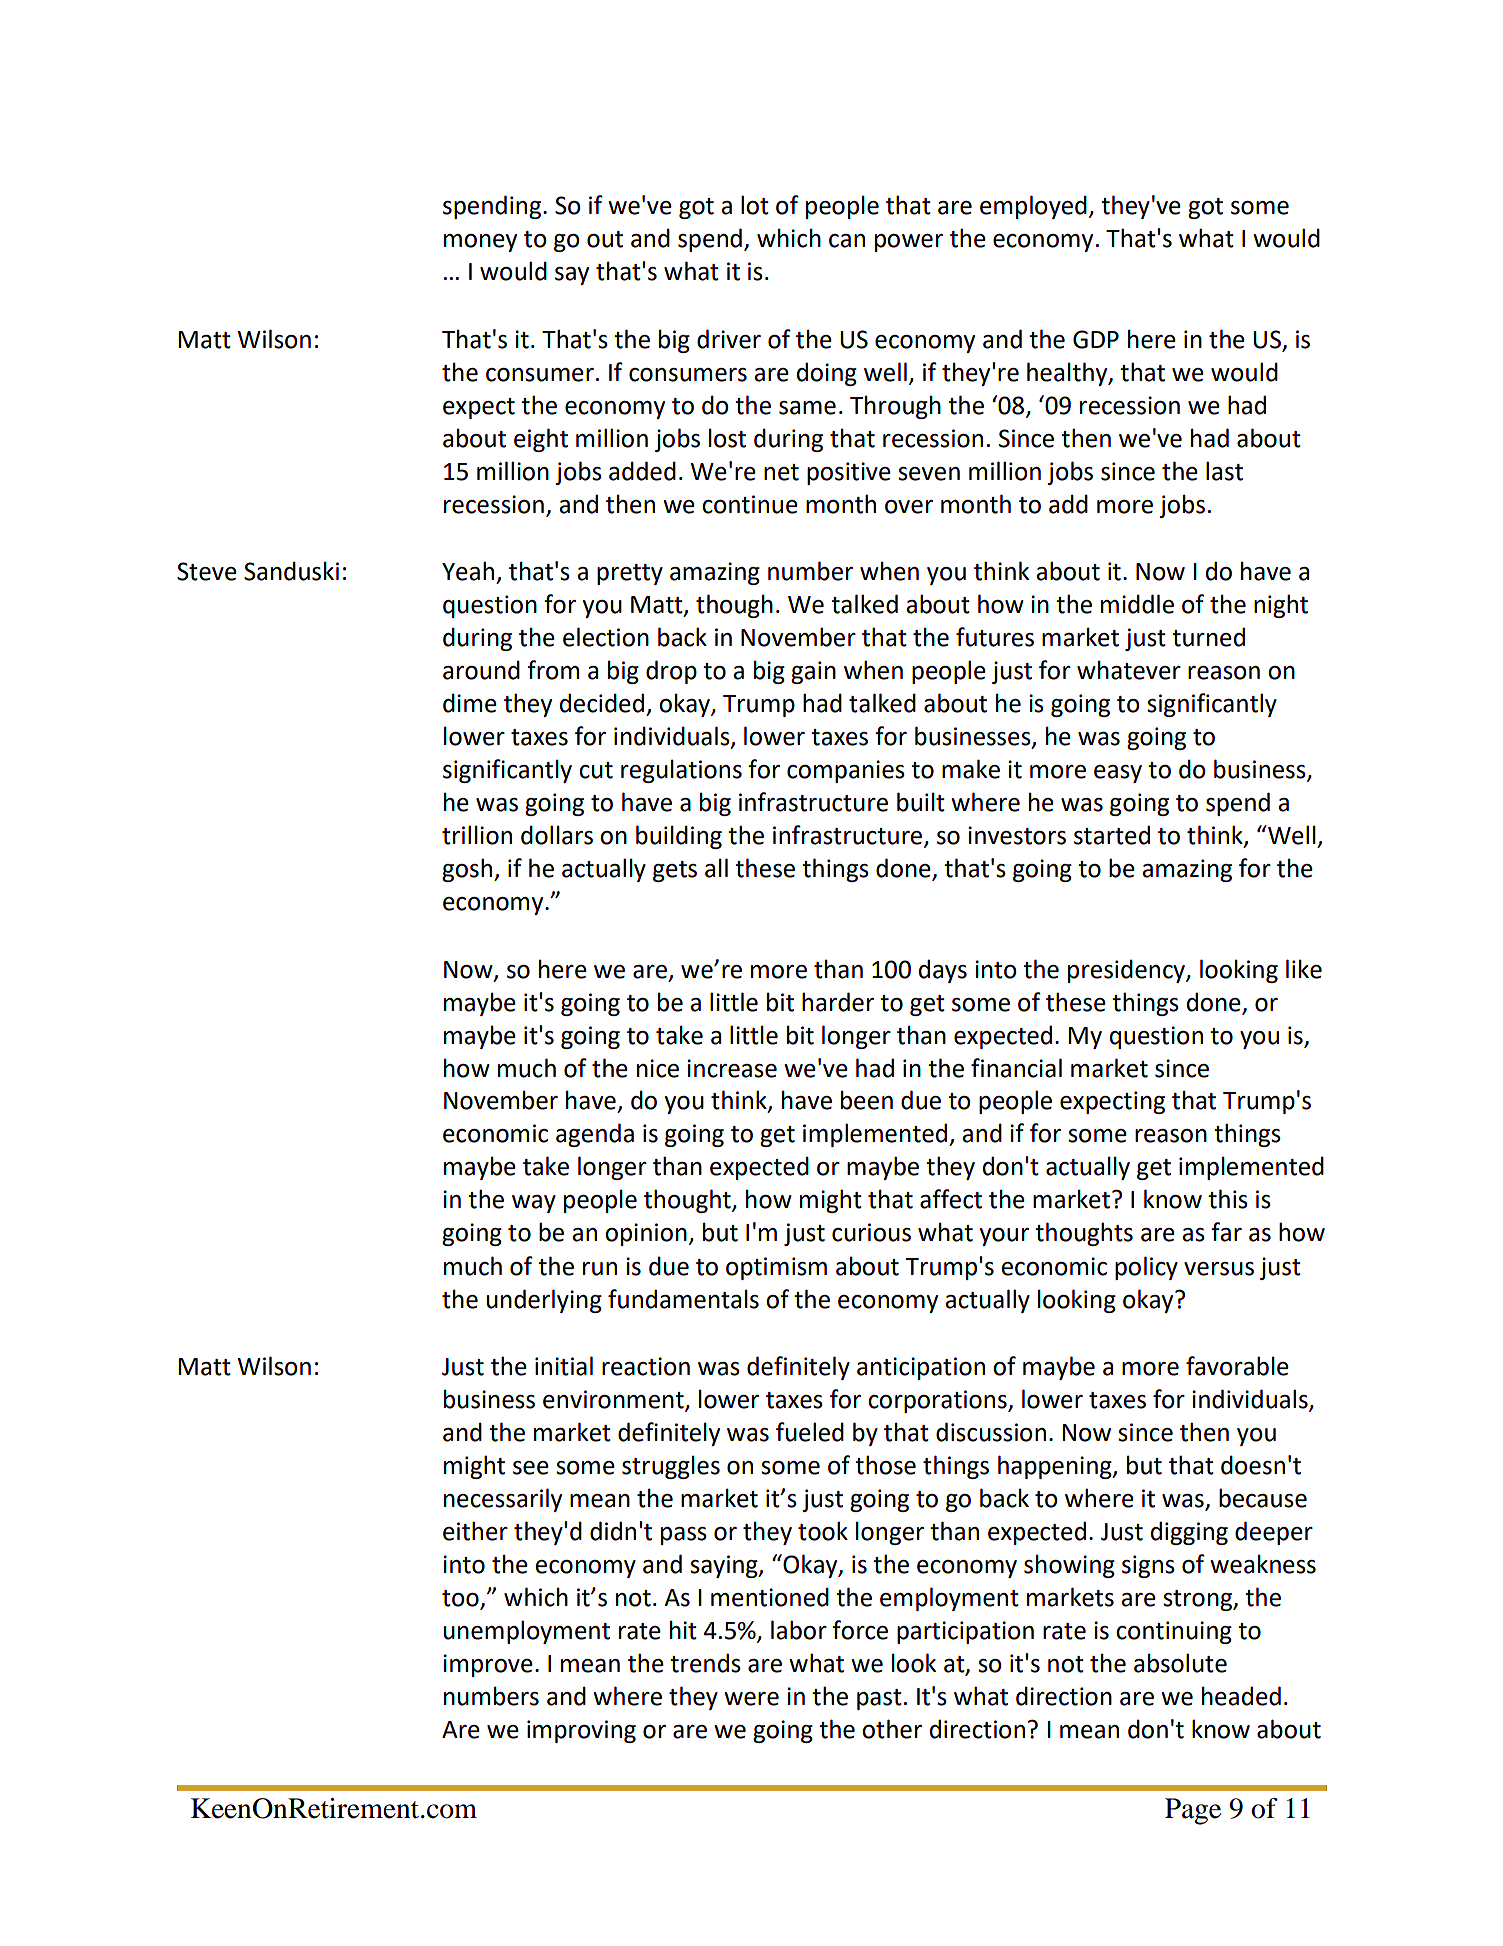 The height and width of the screenshot is (1946, 1503). What do you see at coordinates (1193, 1811) in the screenshot?
I see `Page` at bounding box center [1193, 1811].
